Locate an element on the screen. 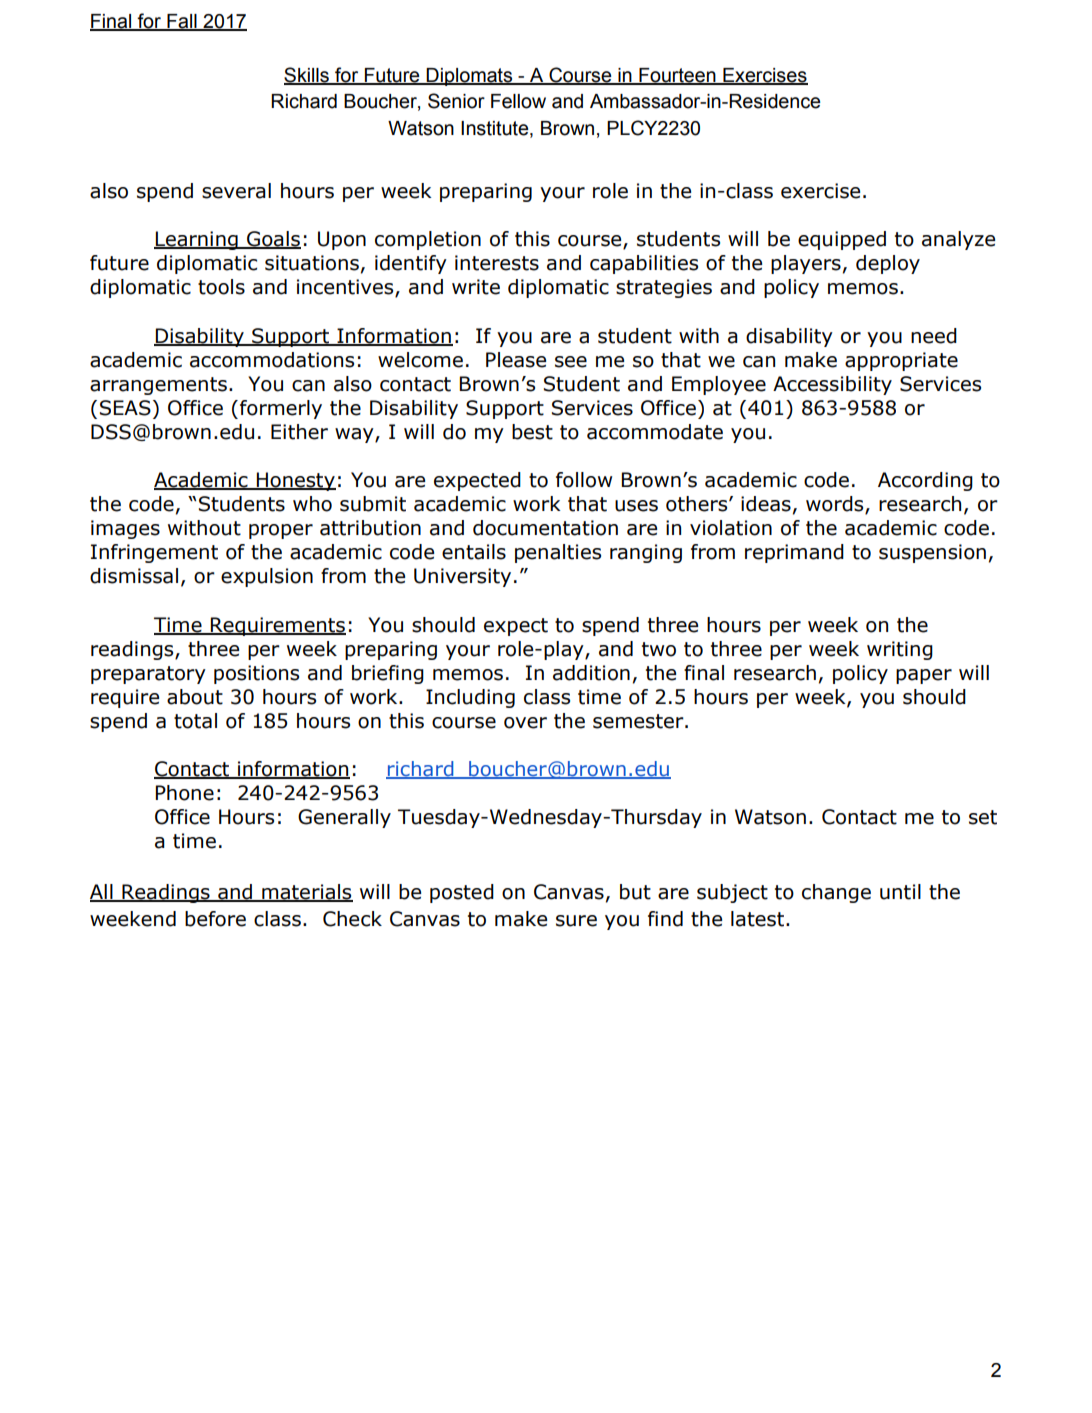 The height and width of the screenshot is (1413, 1092). Learning is located at coordinates (197, 240).
